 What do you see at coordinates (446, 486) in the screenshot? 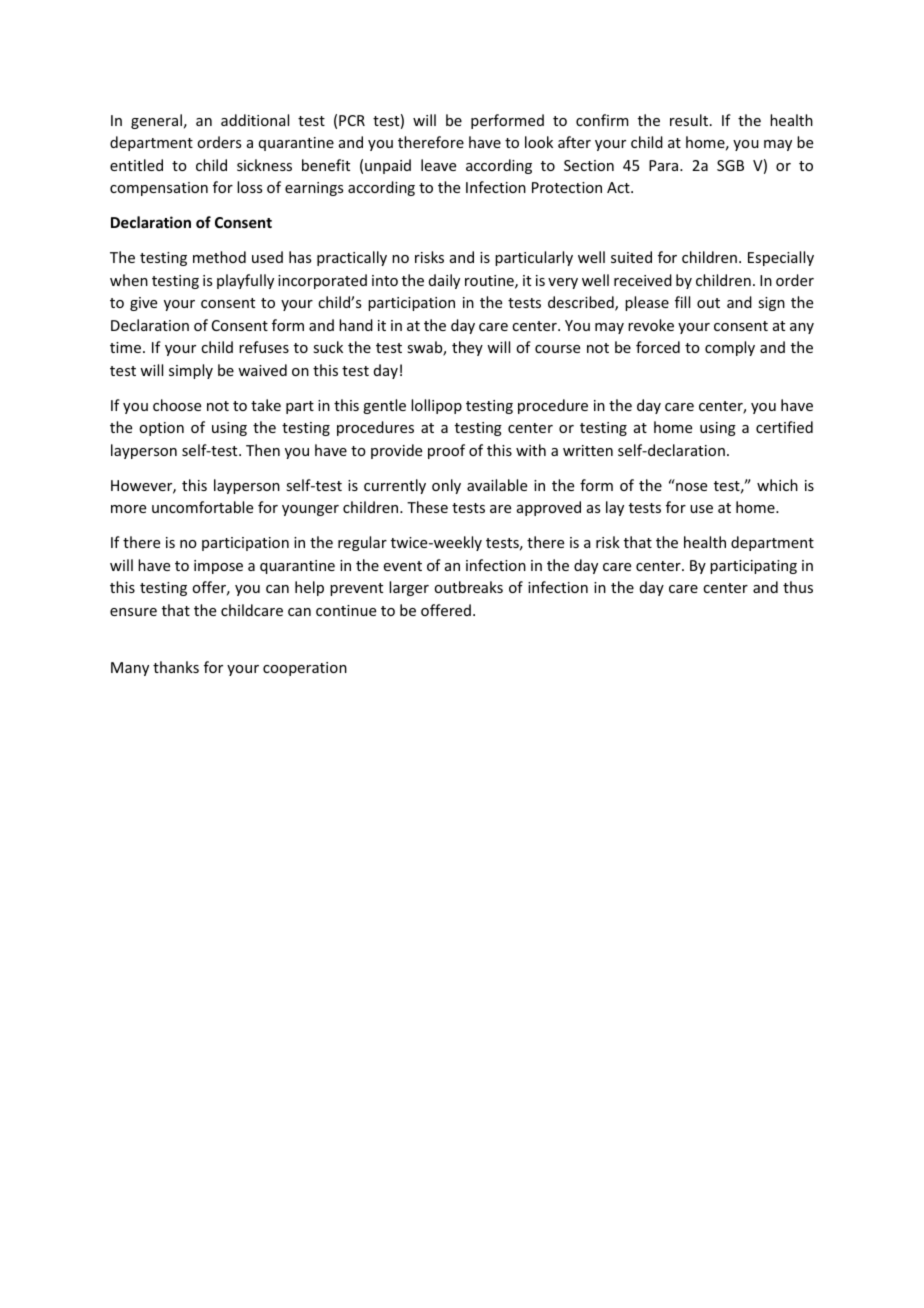
I see `only` at bounding box center [446, 486].
